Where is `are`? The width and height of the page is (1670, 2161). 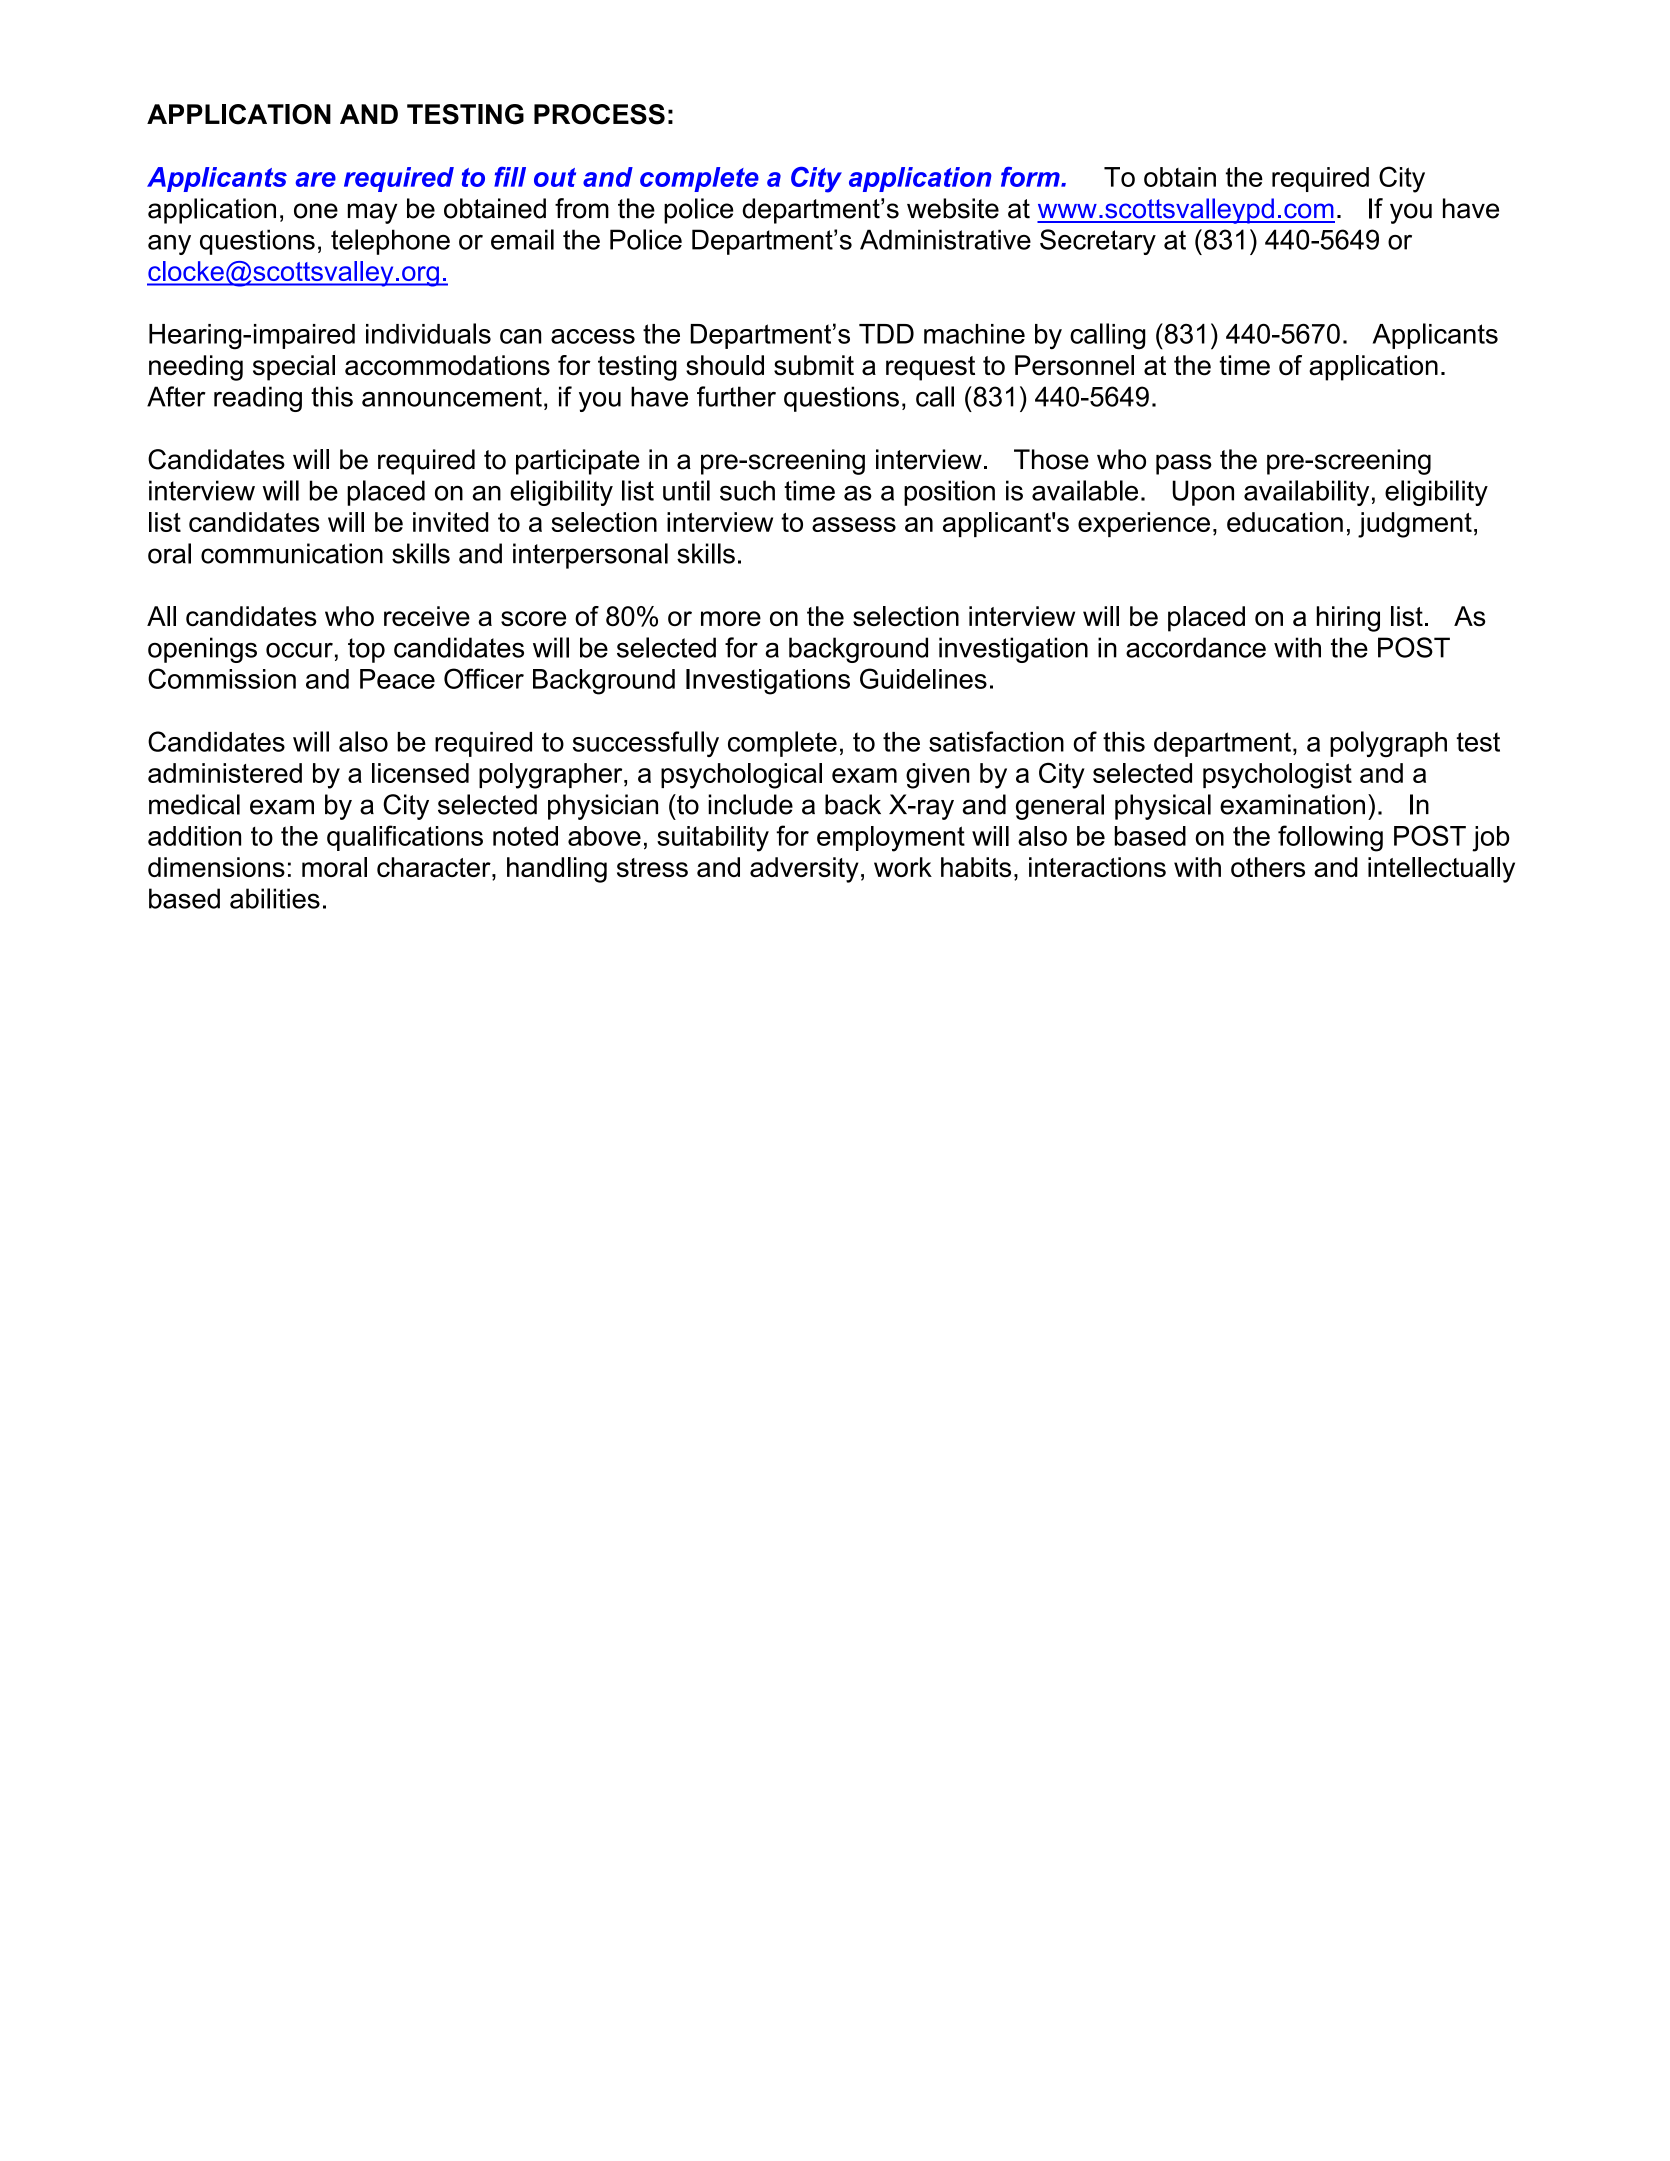
are is located at coordinates (315, 179).
